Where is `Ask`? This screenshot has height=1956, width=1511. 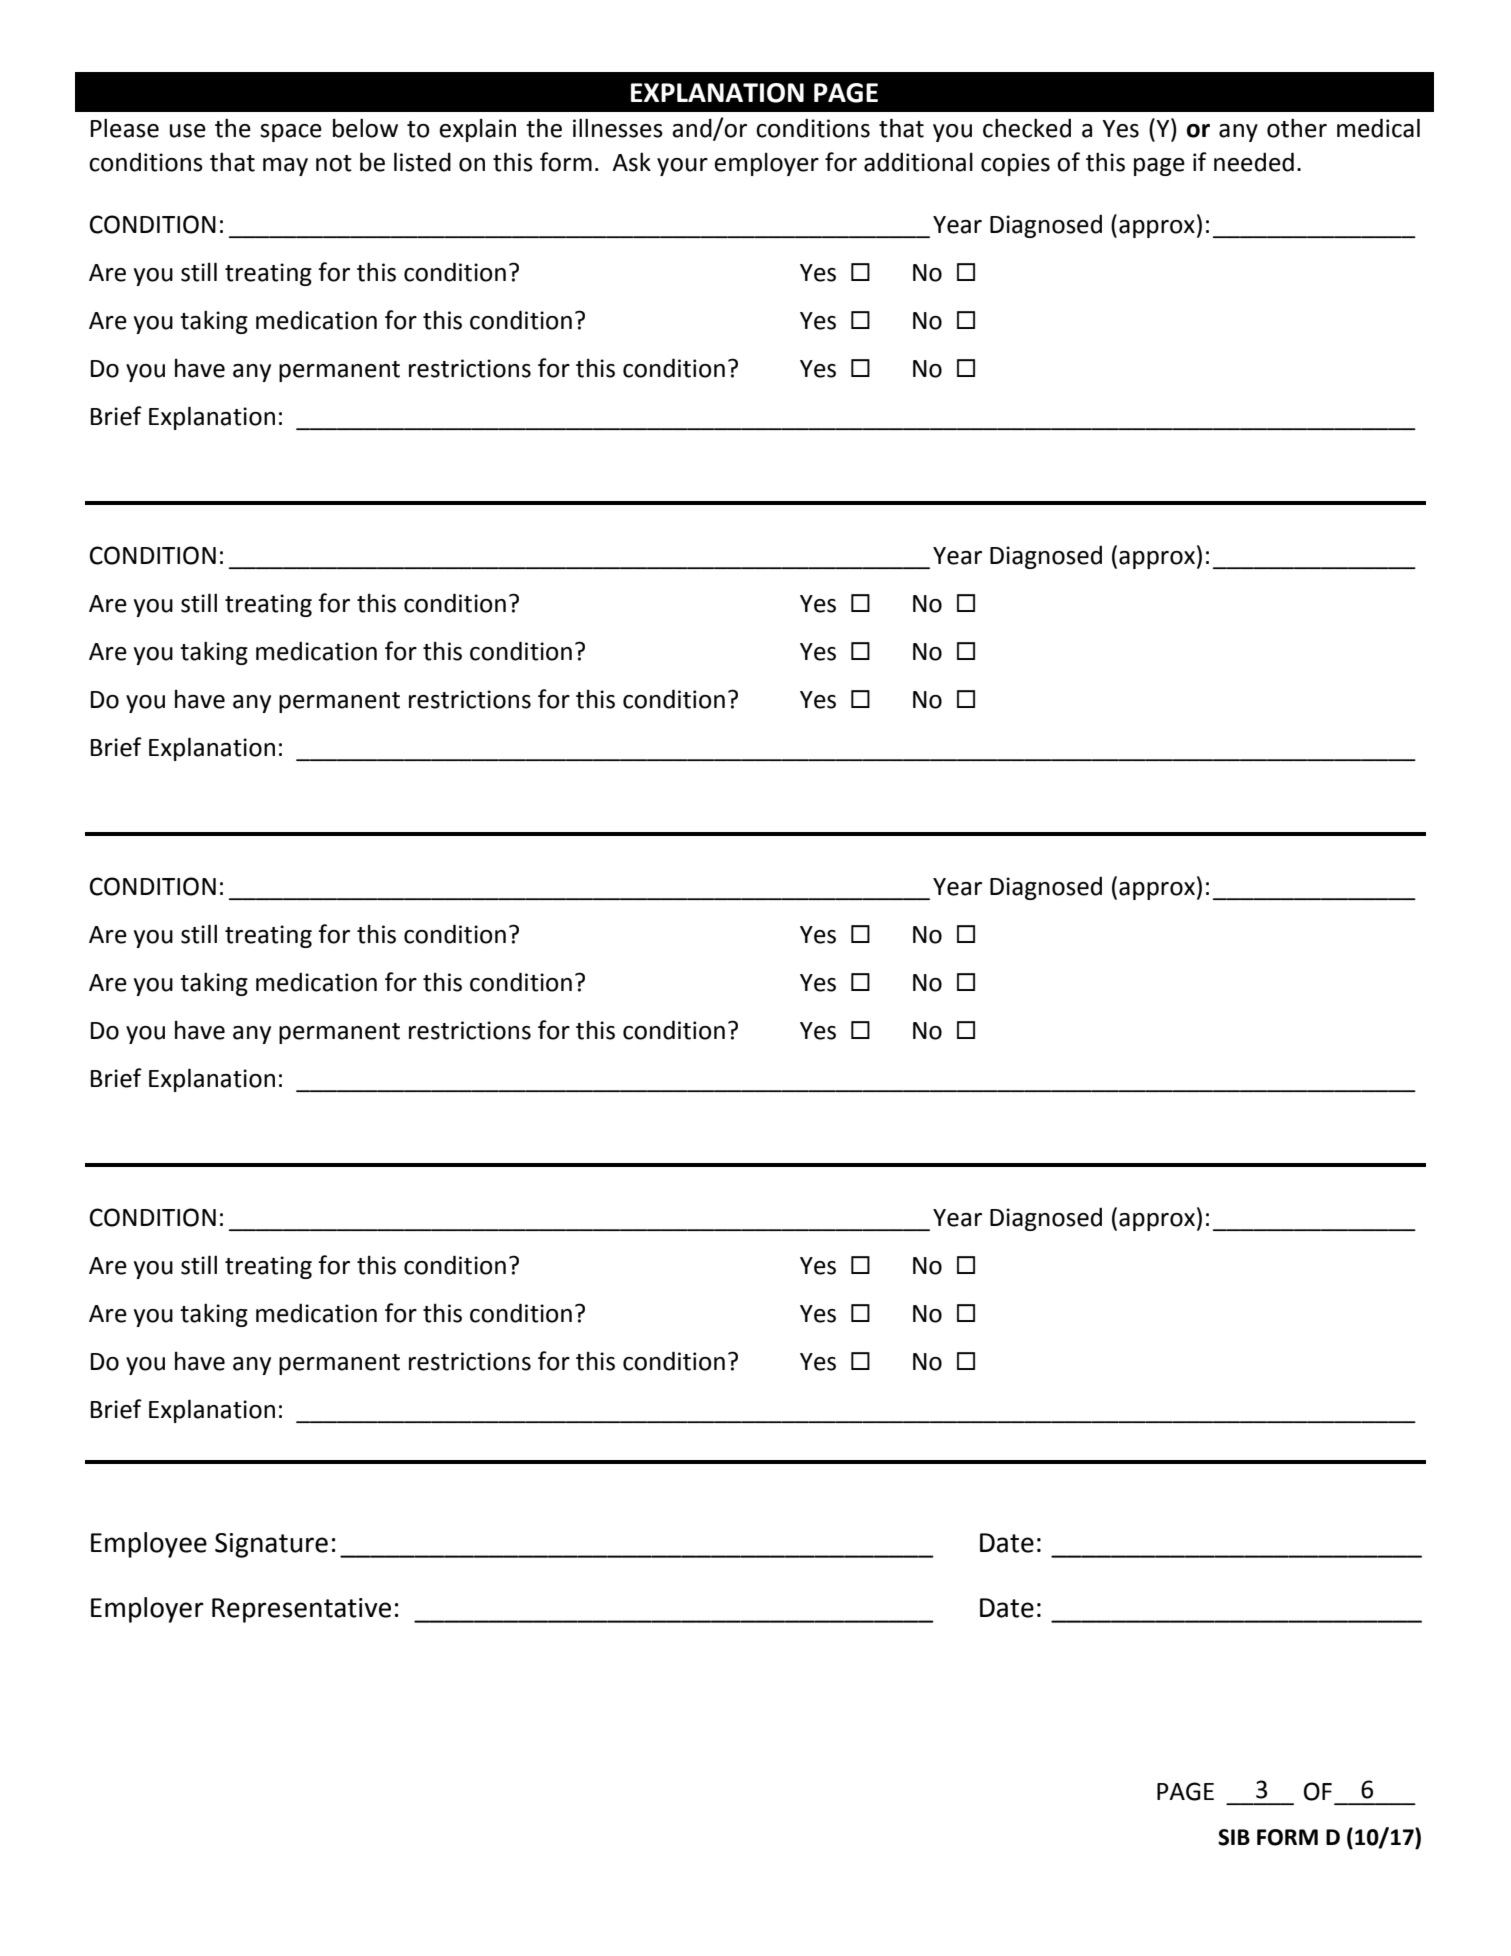 Ask is located at coordinates (631, 162).
